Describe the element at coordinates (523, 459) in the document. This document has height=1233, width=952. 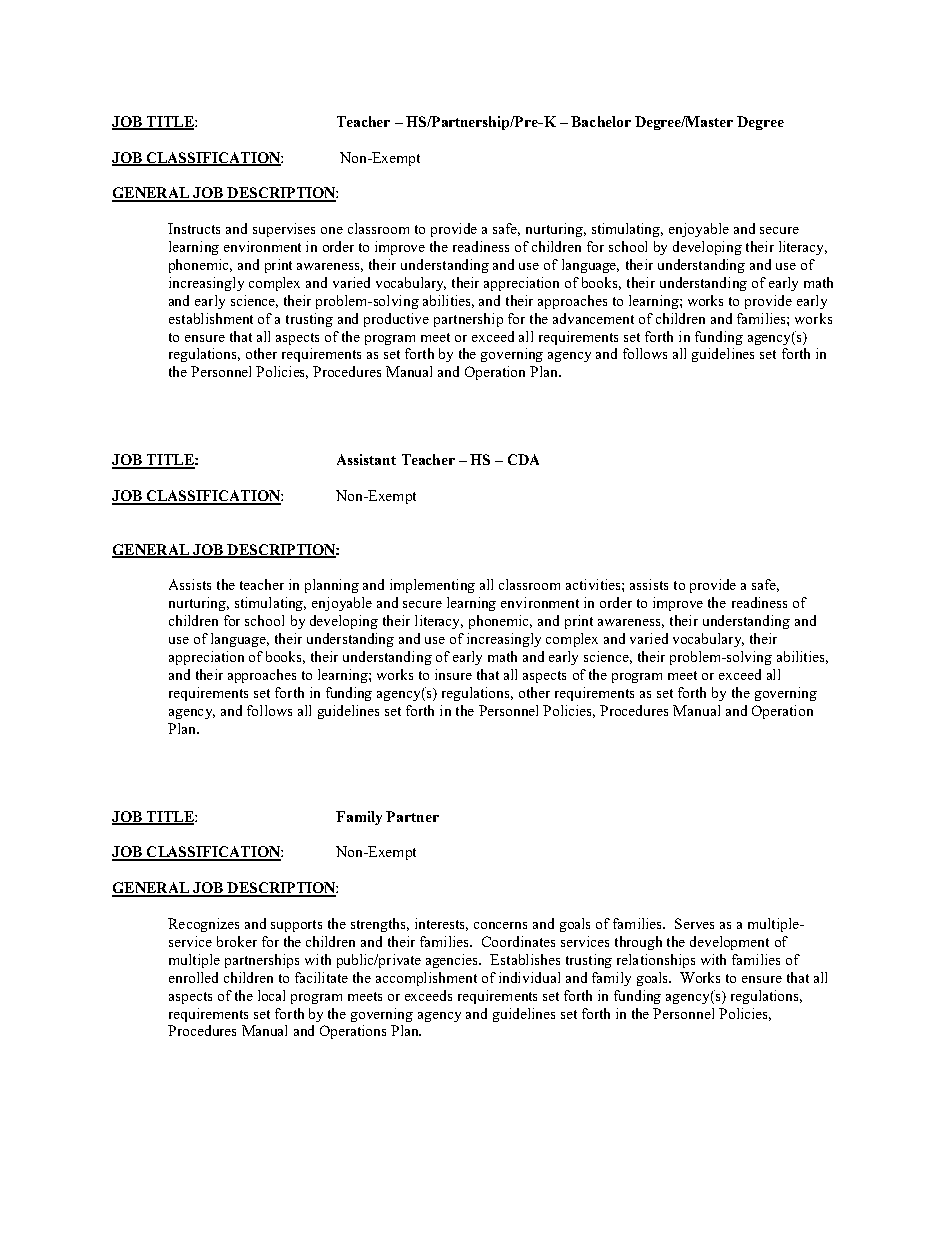
I see `CDA` at that location.
